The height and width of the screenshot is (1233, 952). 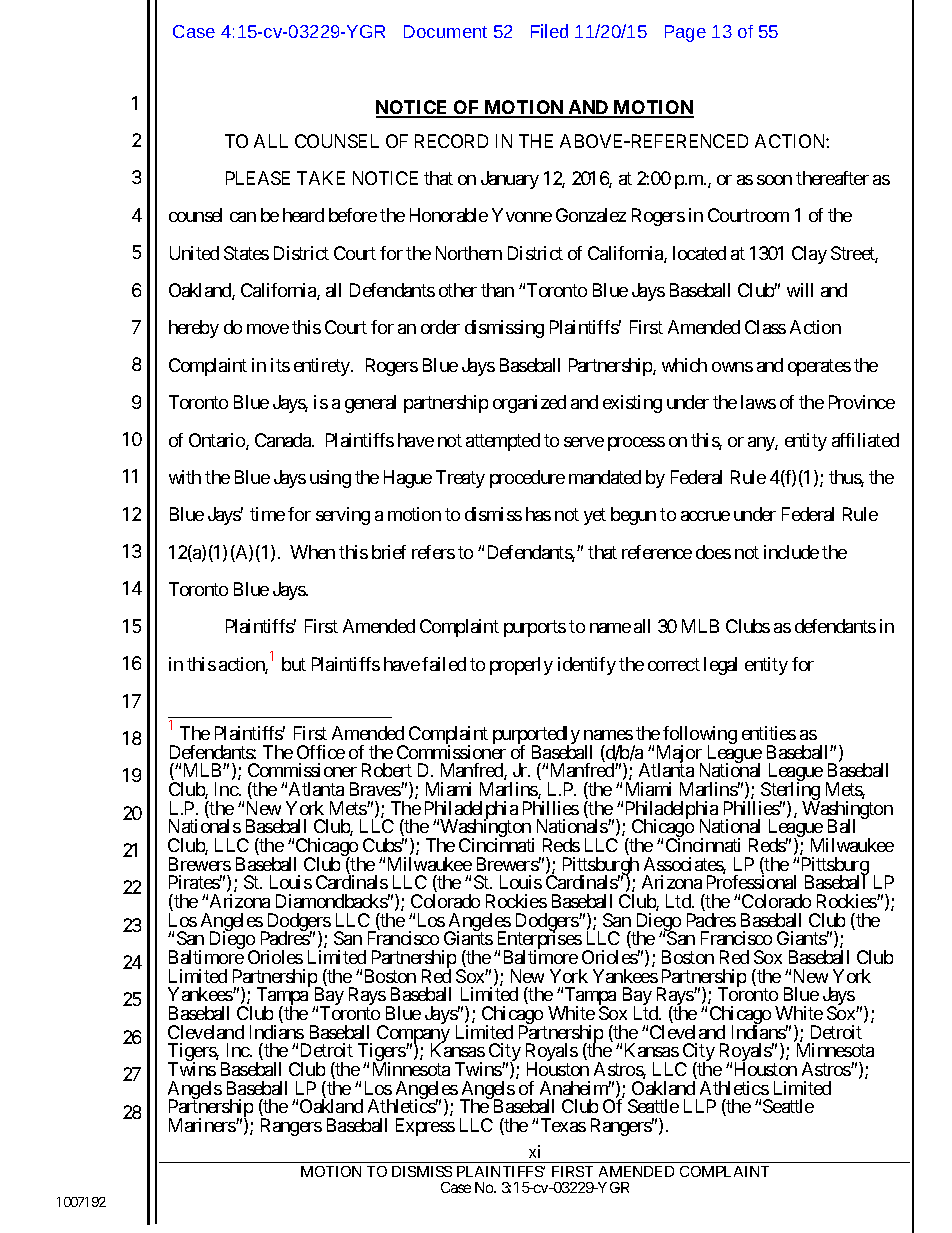 What do you see at coordinates (535, 629) in the screenshot?
I see `purports` at bounding box center [535, 629].
